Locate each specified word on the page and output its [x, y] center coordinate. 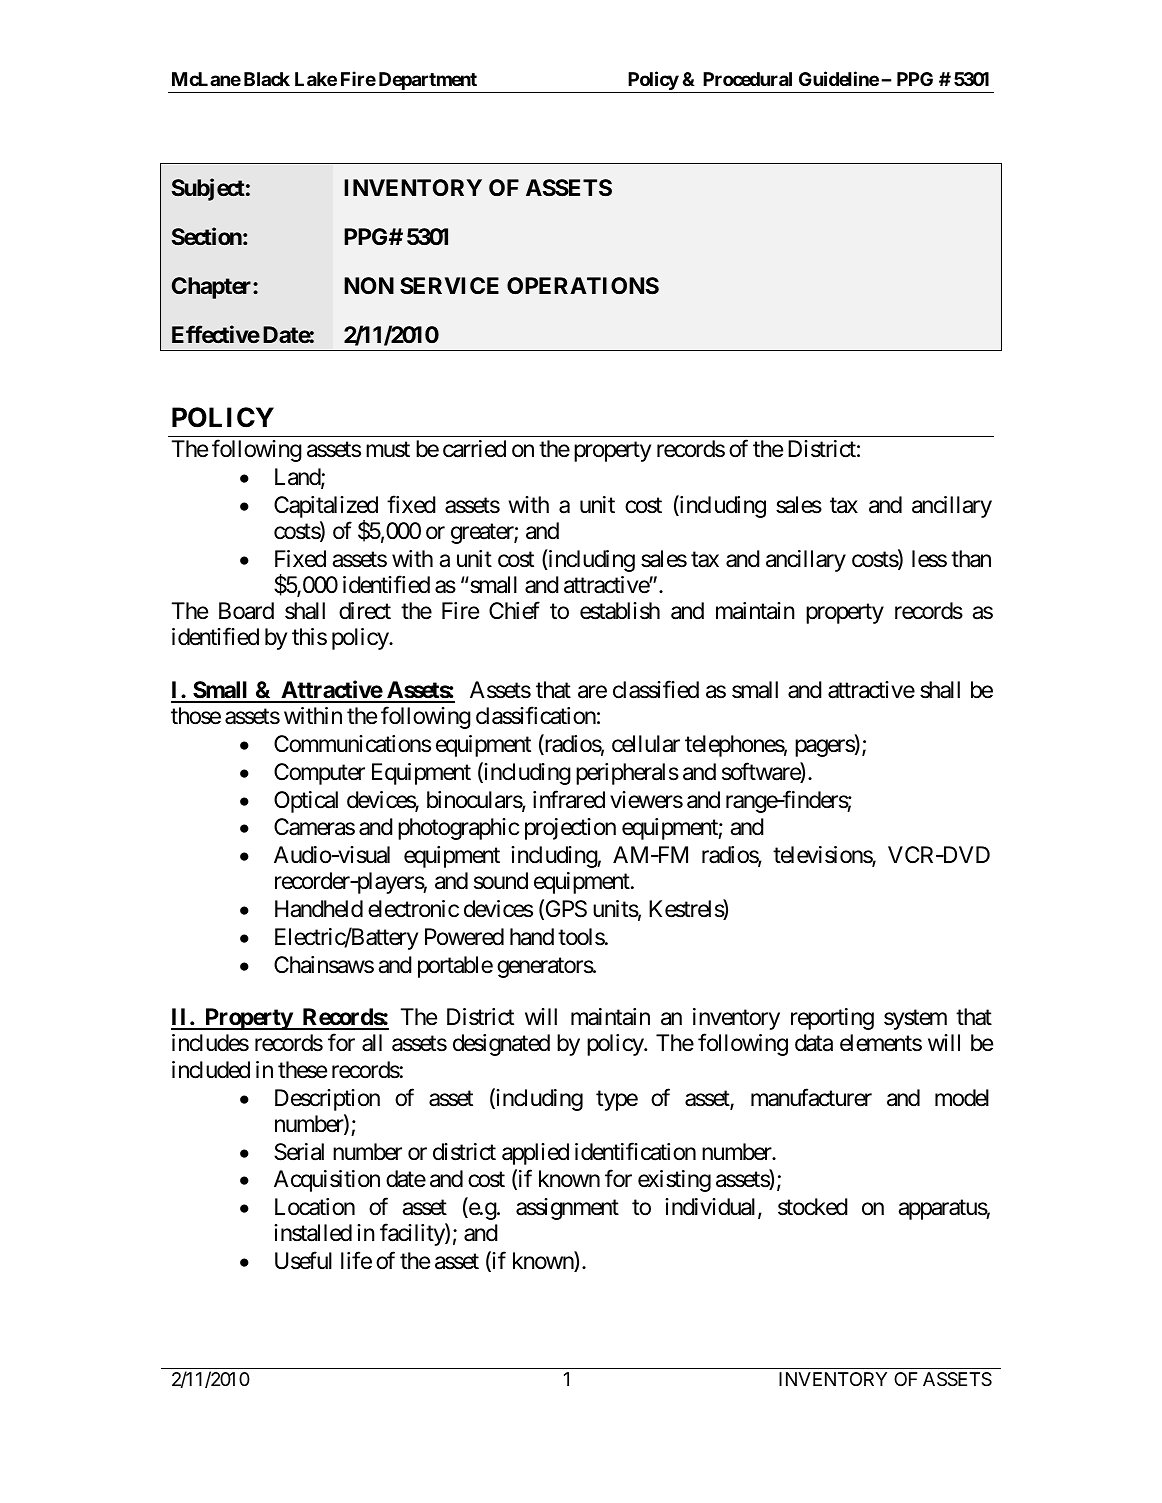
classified [656, 689]
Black [267, 79]
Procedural [747, 79]
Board [246, 611]
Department [428, 81]
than [971, 559]
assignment [567, 1209]
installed [313, 1233]
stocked [813, 1207]
